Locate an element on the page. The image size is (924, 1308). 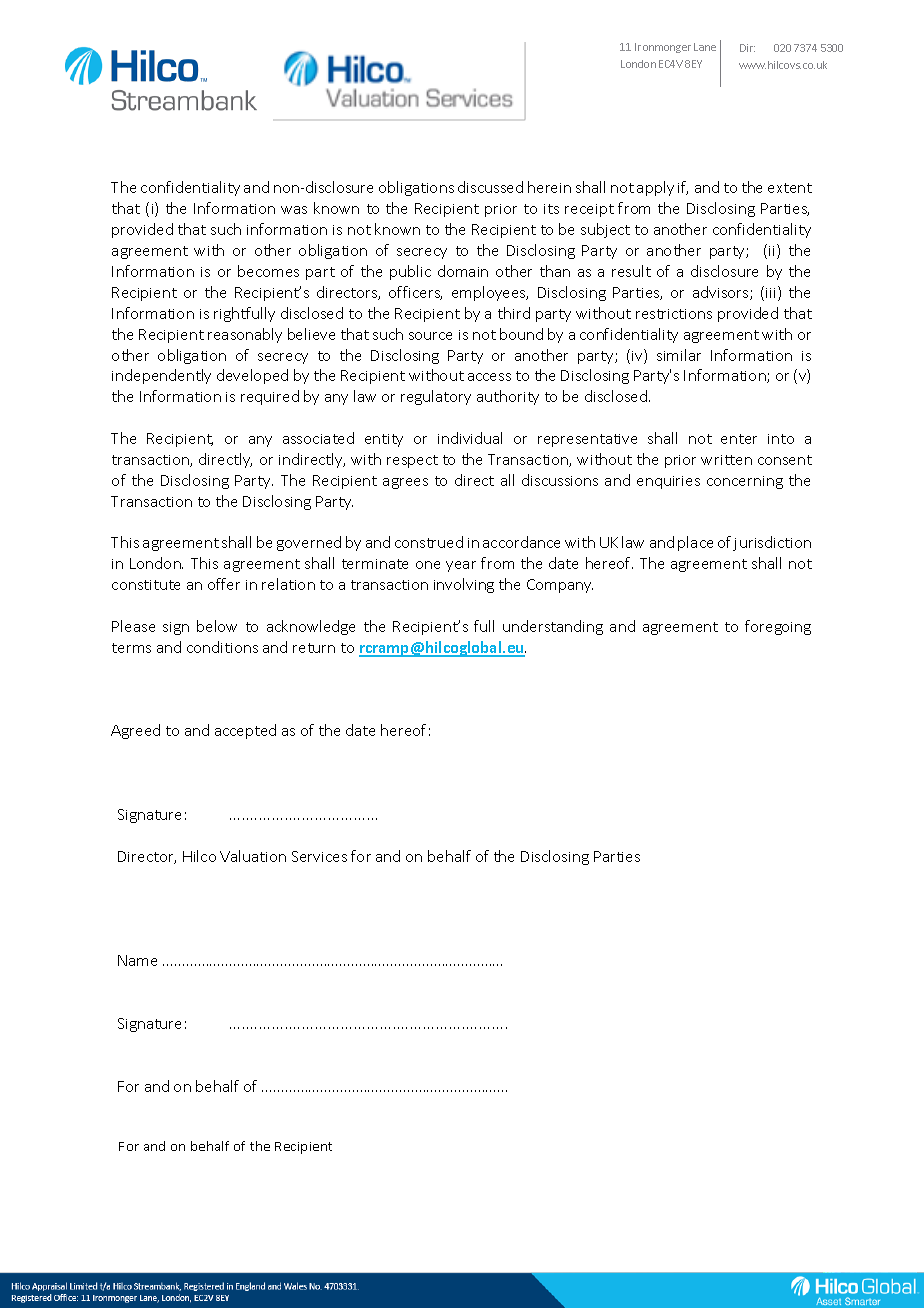
was is located at coordinates (294, 210).
